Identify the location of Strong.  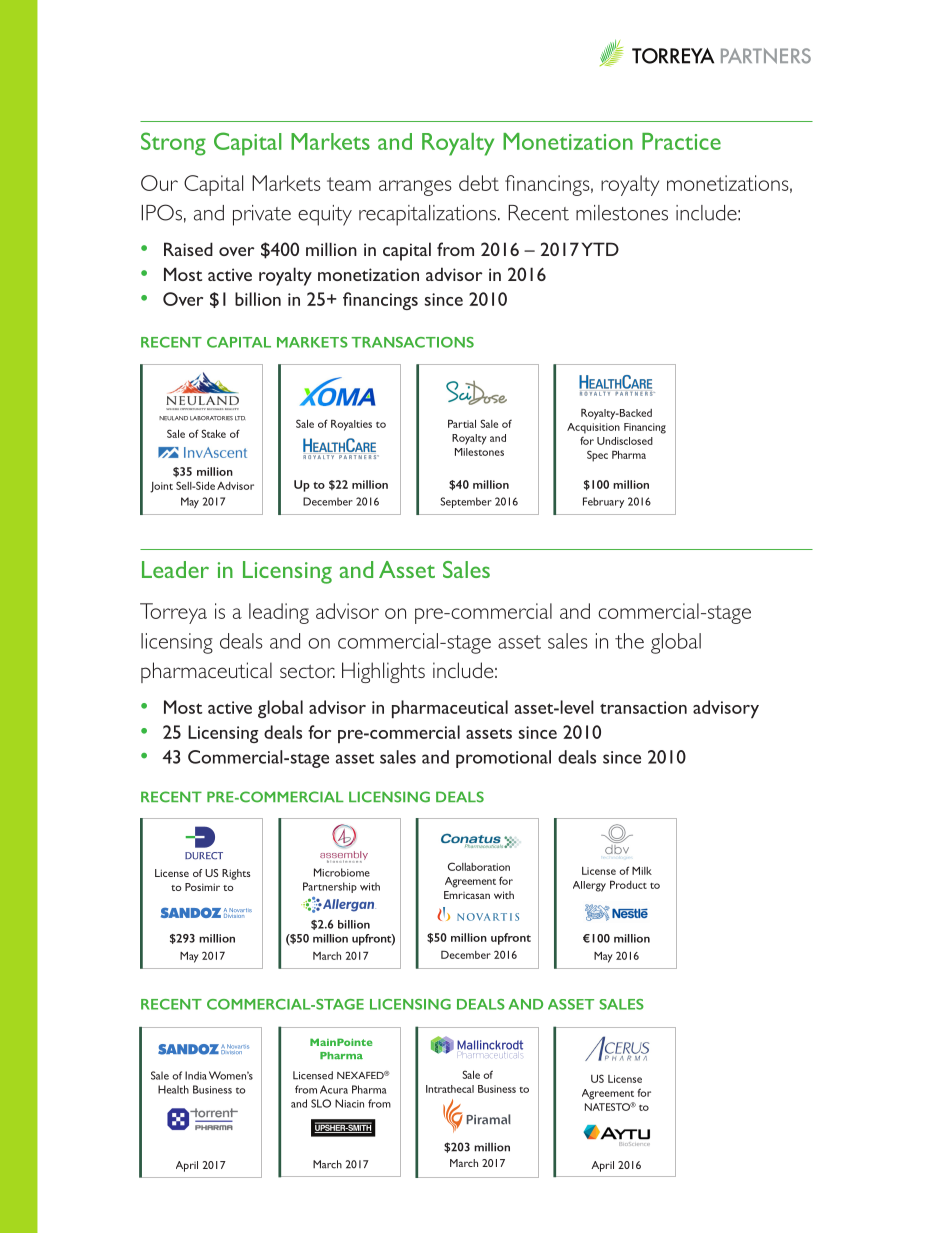
(173, 144).
